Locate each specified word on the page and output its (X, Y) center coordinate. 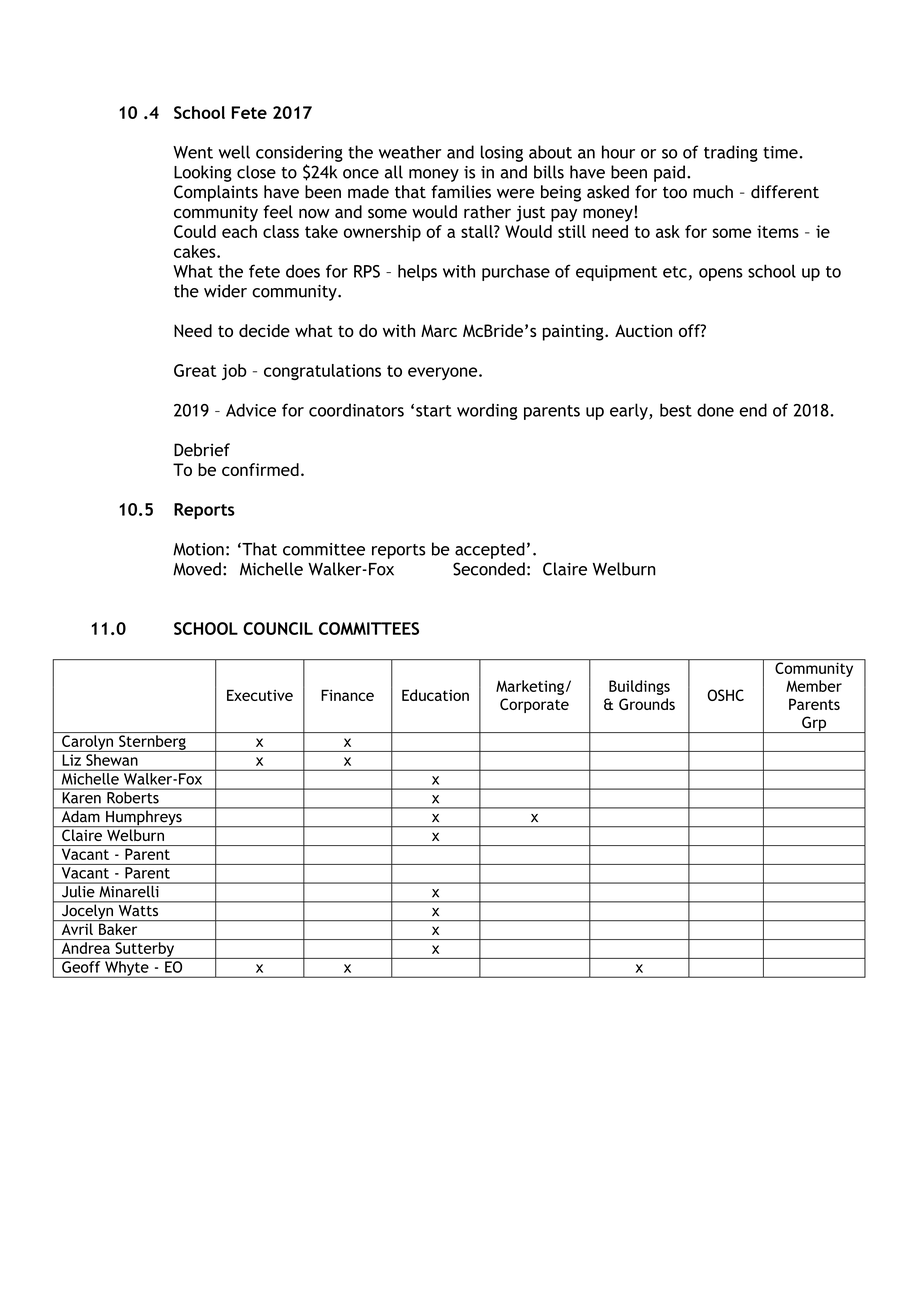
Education (435, 695)
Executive (260, 695)
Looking (203, 173)
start (434, 411)
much (713, 191)
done (715, 410)
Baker (118, 929)
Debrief (202, 450)
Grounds (647, 704)
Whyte (127, 969)
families (461, 191)
